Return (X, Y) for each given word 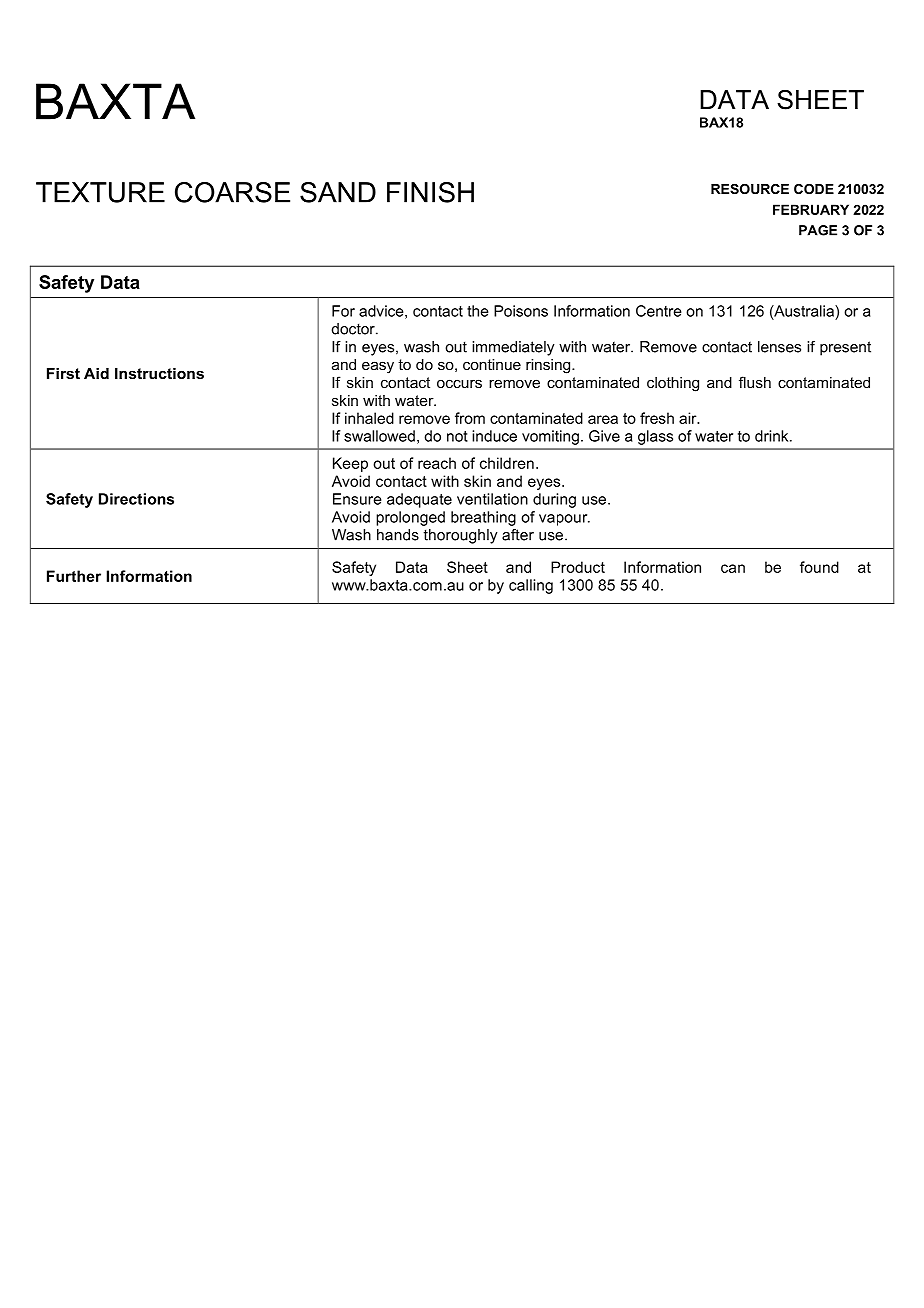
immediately (513, 348)
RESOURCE (750, 189)
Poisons (521, 311)
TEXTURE (100, 192)
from (470, 418)
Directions (136, 499)
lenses (779, 347)
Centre (659, 311)
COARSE (232, 192)
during (554, 500)
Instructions (159, 373)
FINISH (430, 192)
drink (773, 436)
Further (74, 576)
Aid (96, 373)
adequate (419, 500)
